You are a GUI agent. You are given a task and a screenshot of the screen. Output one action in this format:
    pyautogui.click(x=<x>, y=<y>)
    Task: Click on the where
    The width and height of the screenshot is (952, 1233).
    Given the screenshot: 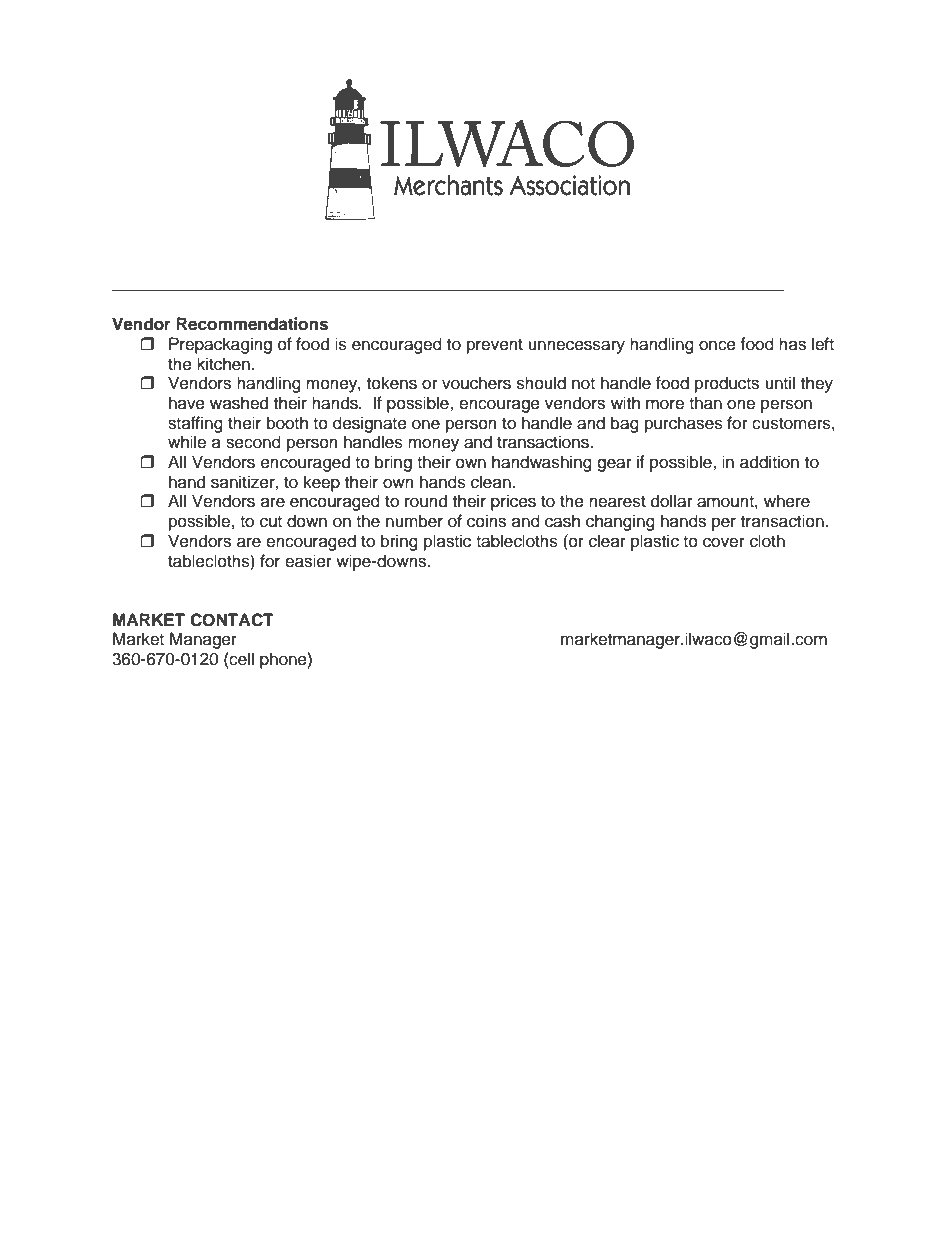 What is the action you would take?
    pyautogui.click(x=787, y=501)
